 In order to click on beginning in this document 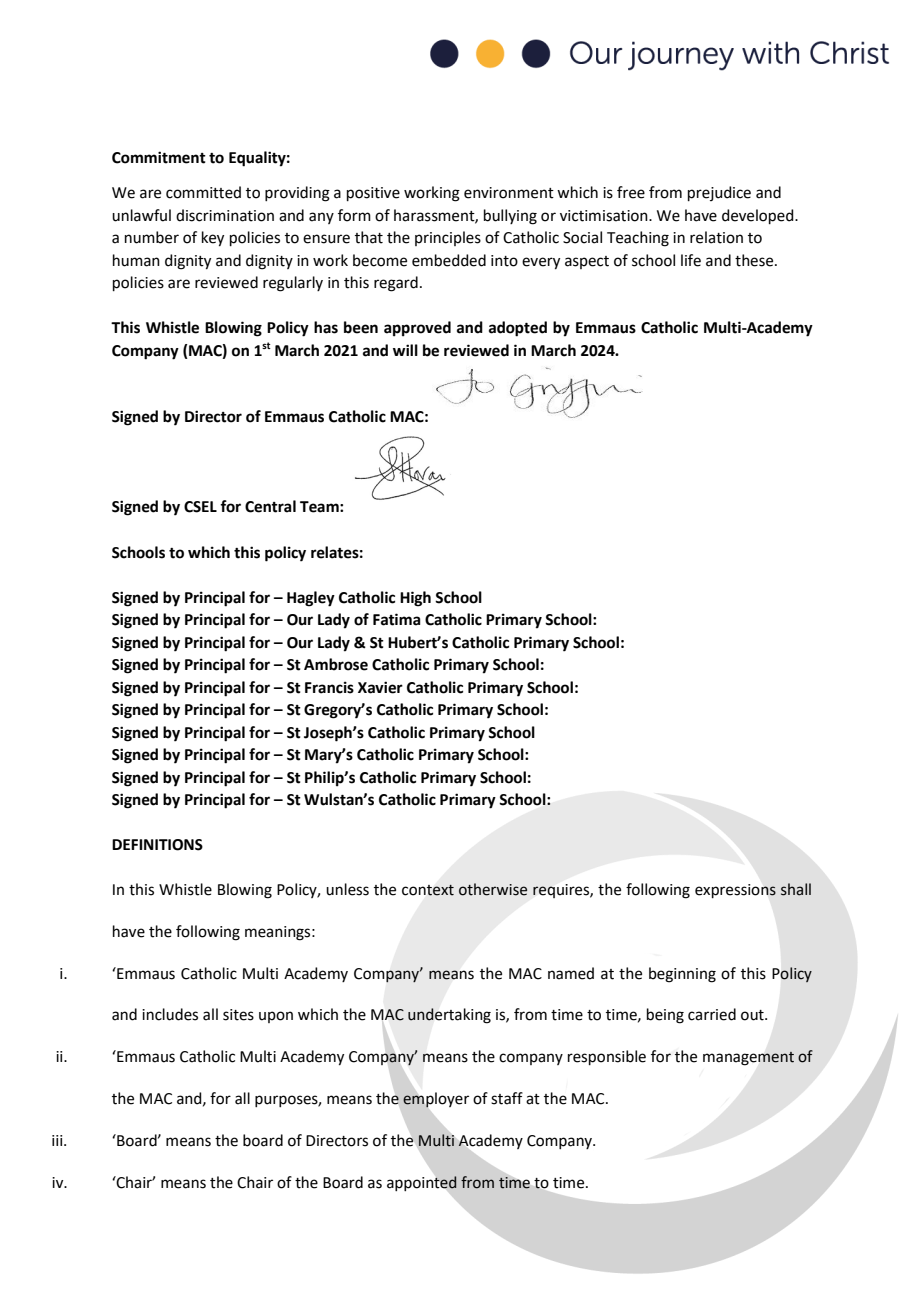, I will do `click(682, 975)`.
